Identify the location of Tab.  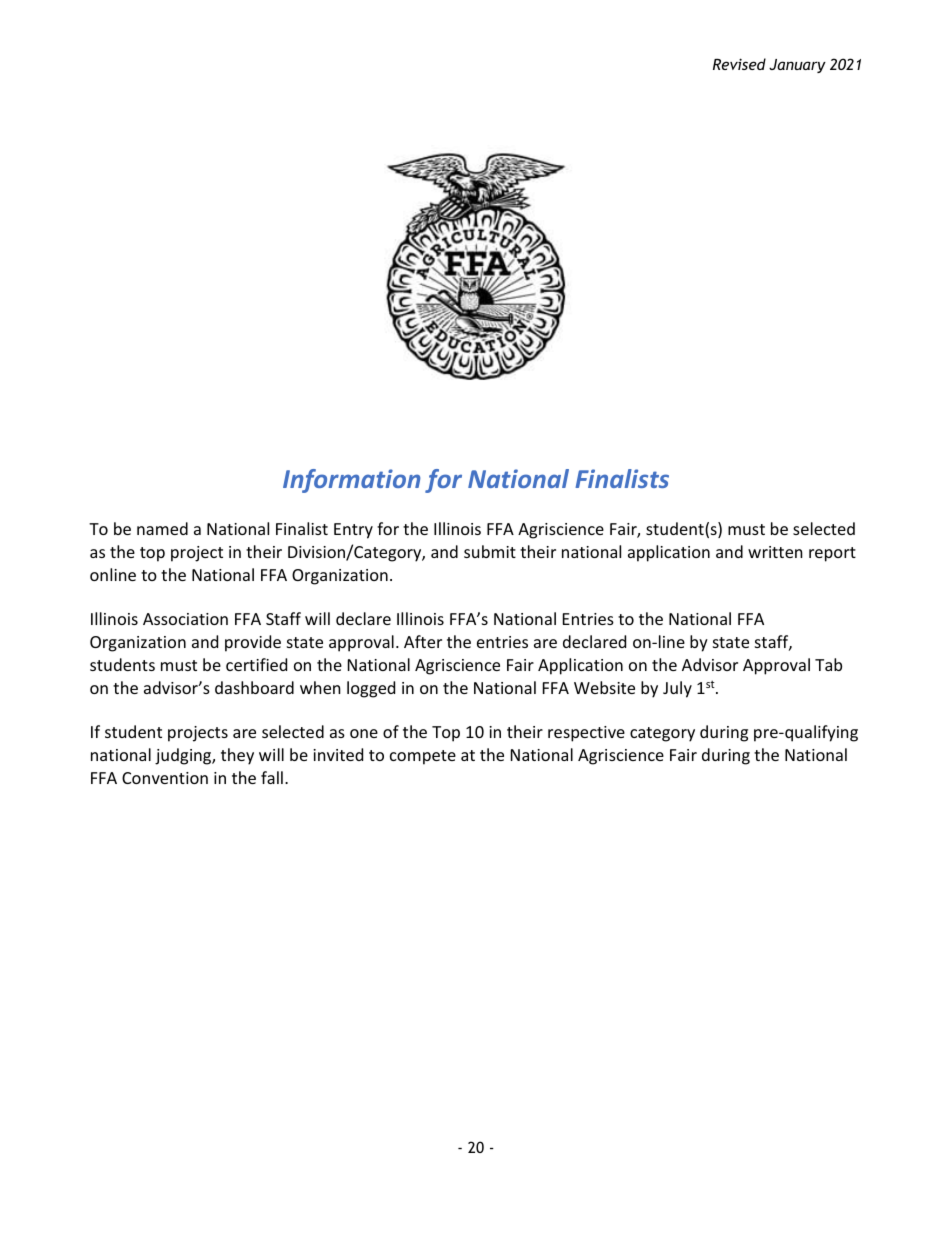
(828, 664).
